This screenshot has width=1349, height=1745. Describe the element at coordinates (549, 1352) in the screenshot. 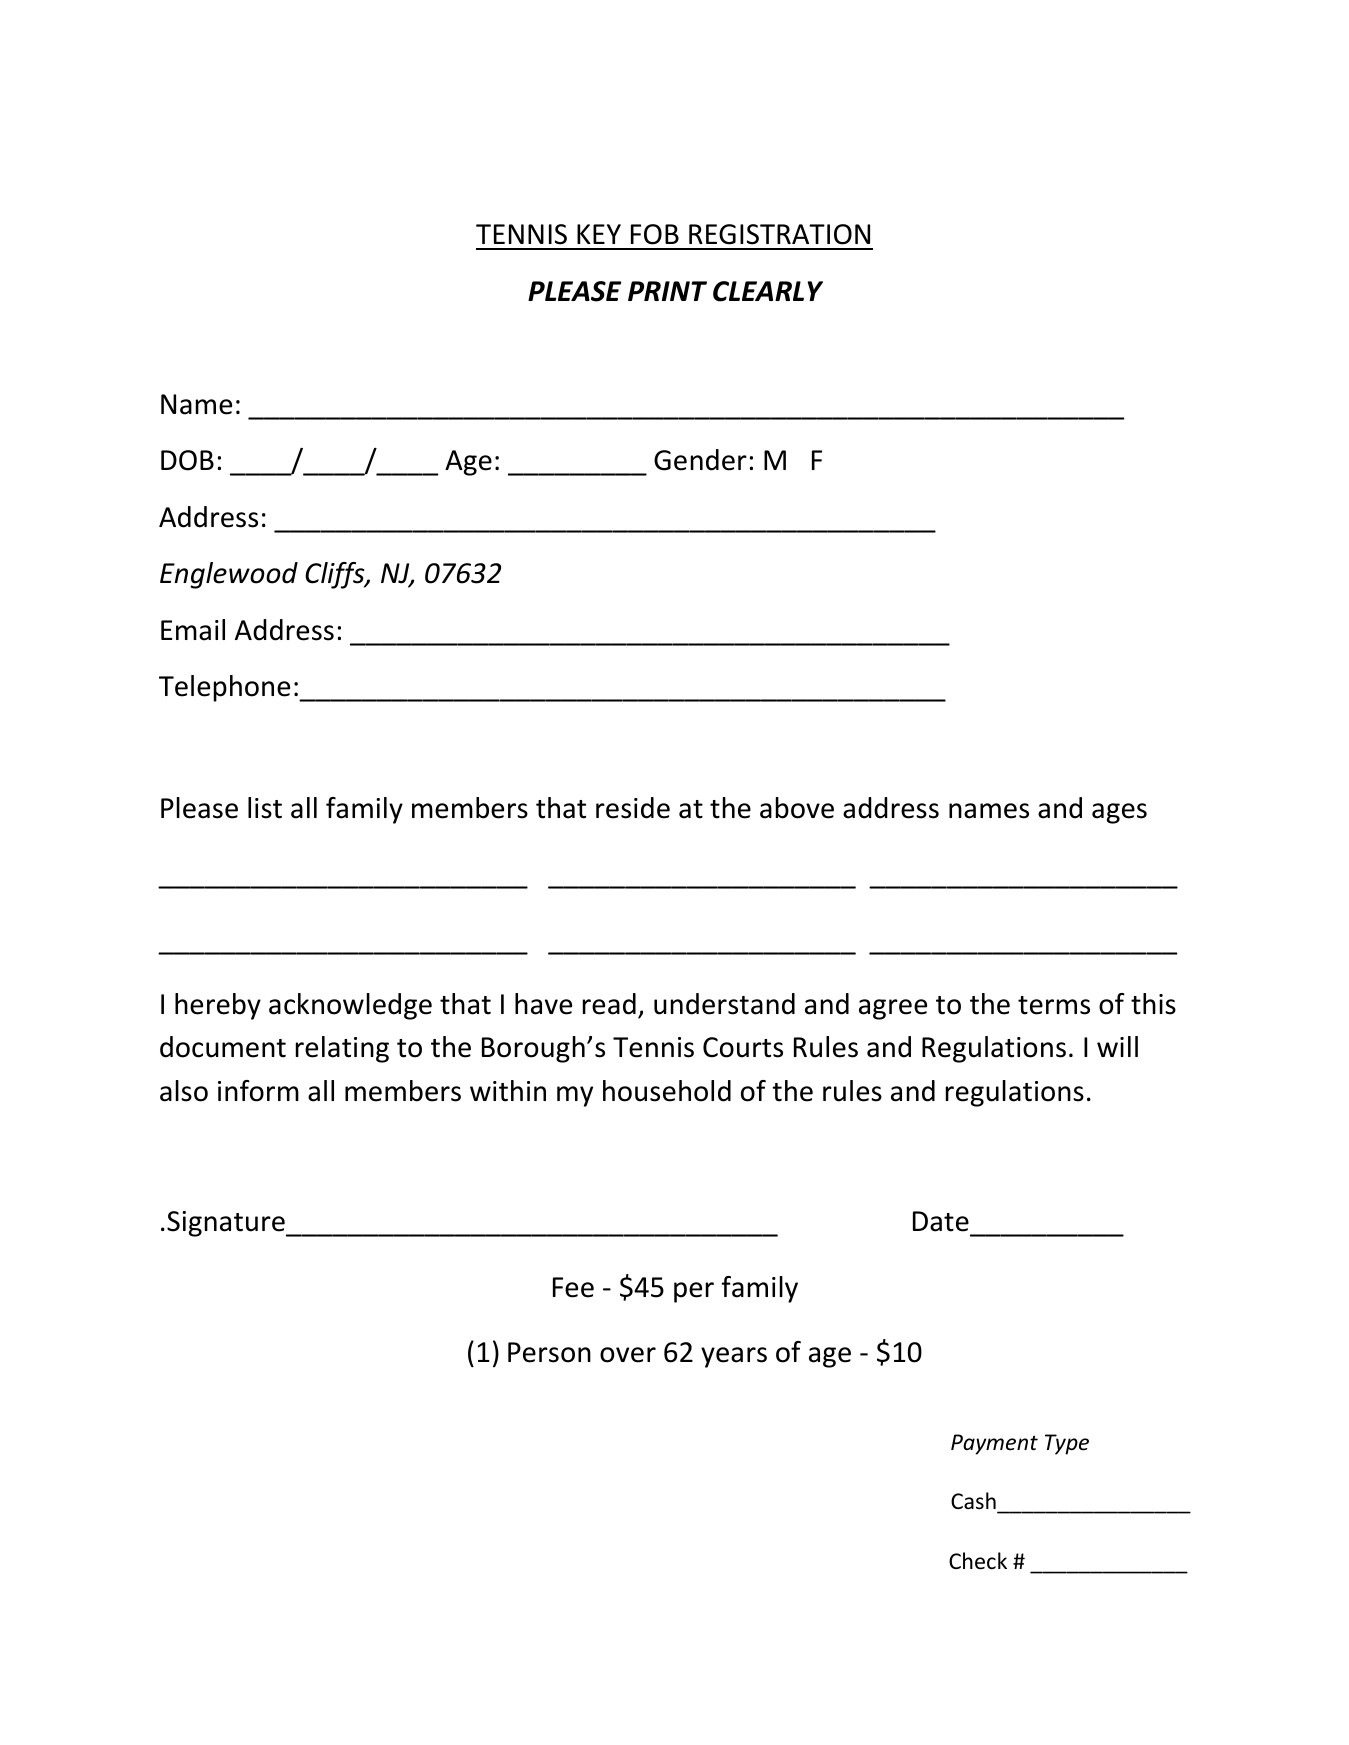

I see `Person` at that location.
